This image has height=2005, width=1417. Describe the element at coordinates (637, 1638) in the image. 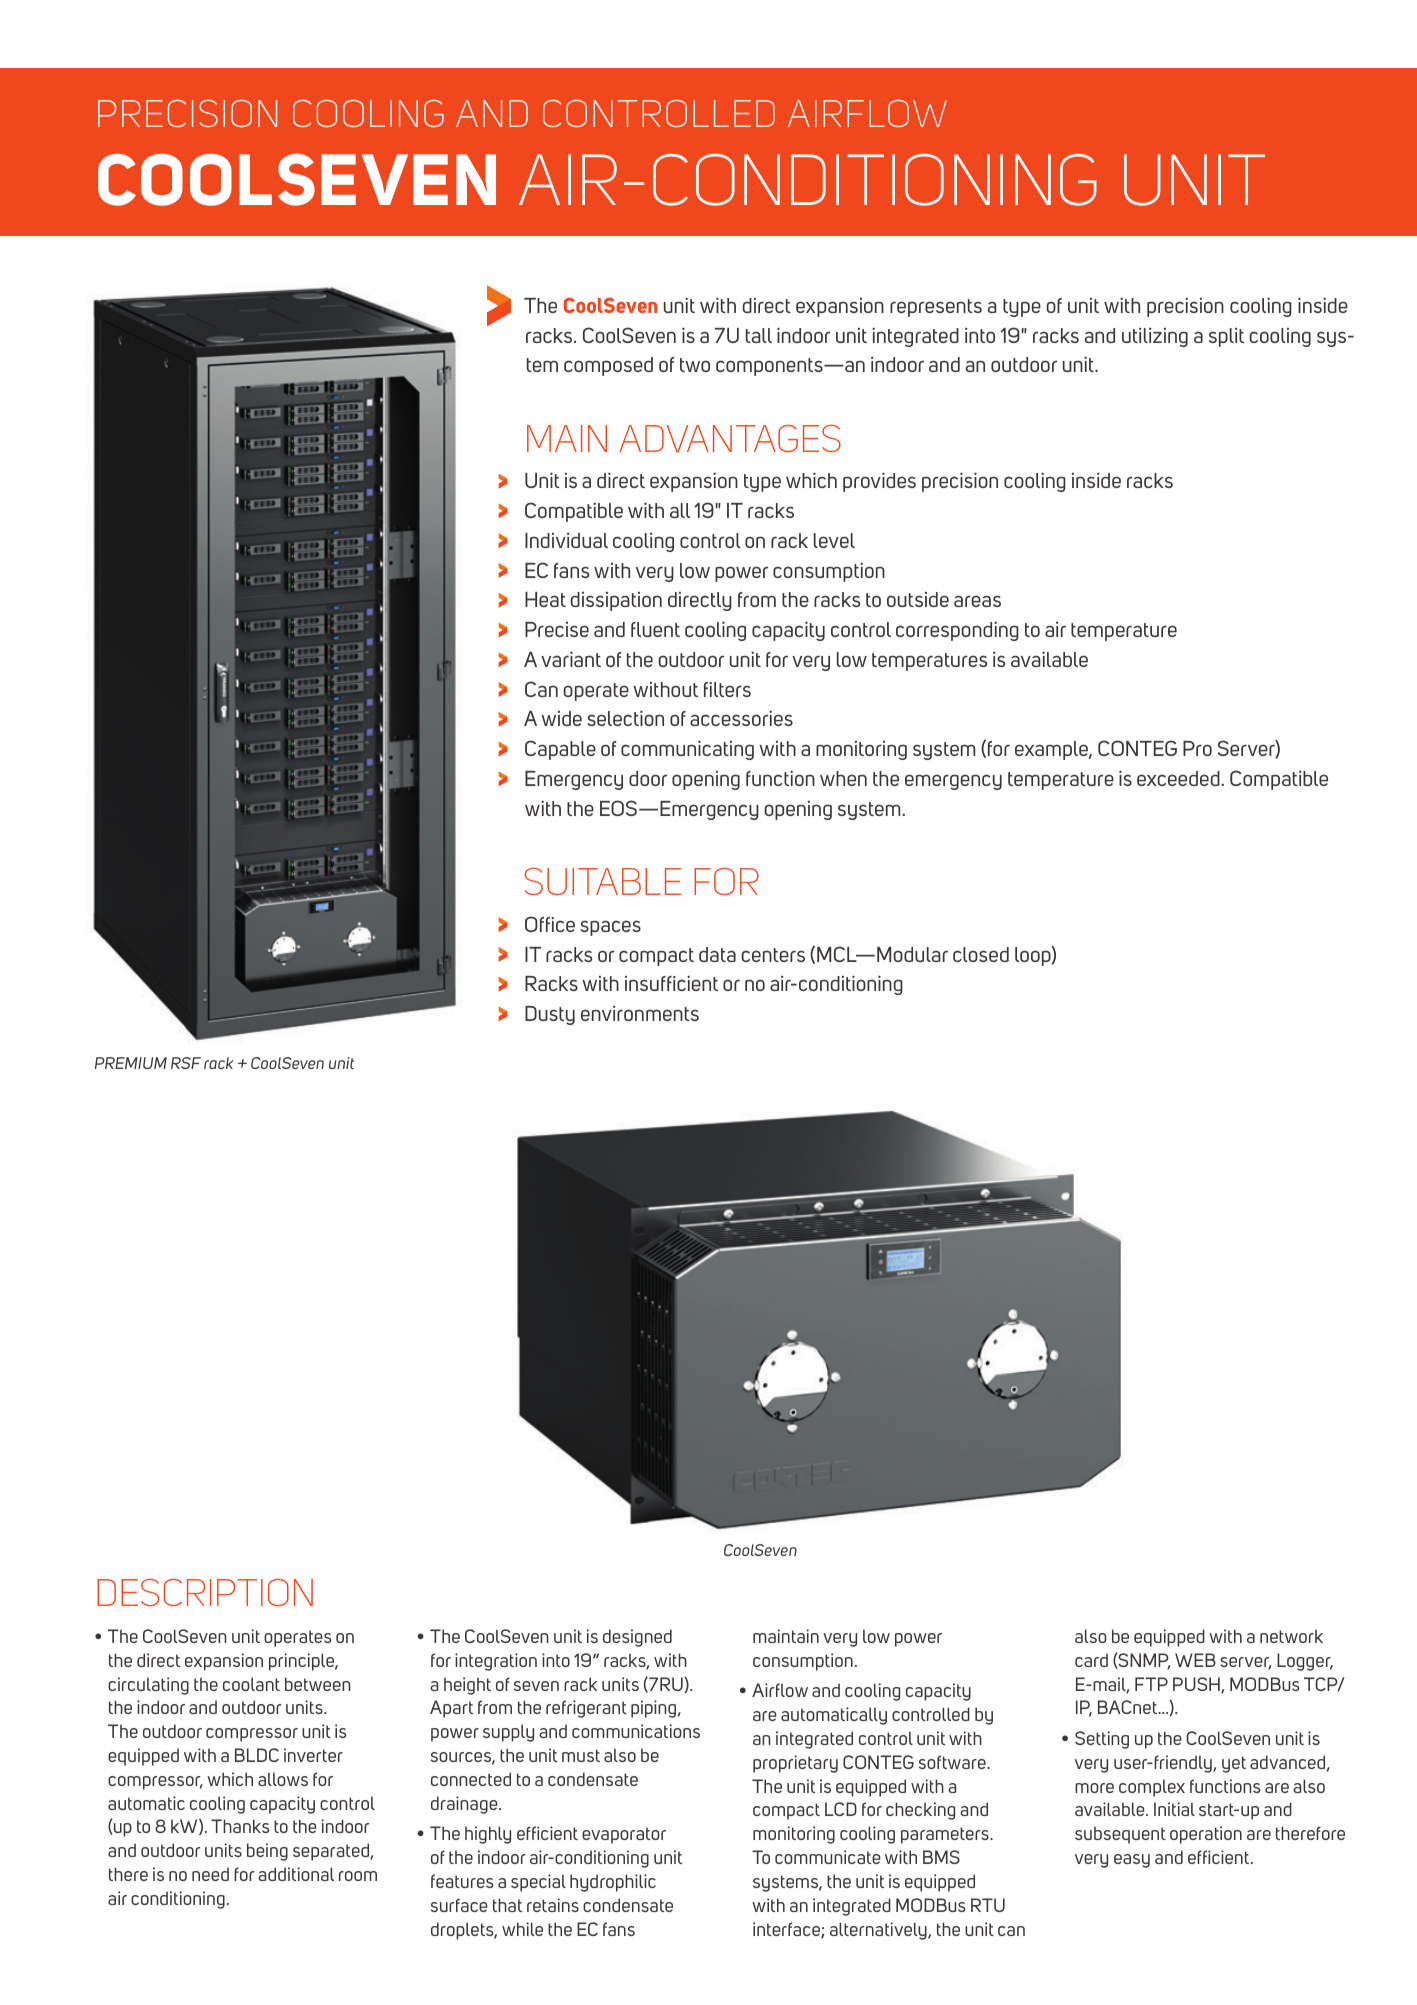

I see `designed` at that location.
